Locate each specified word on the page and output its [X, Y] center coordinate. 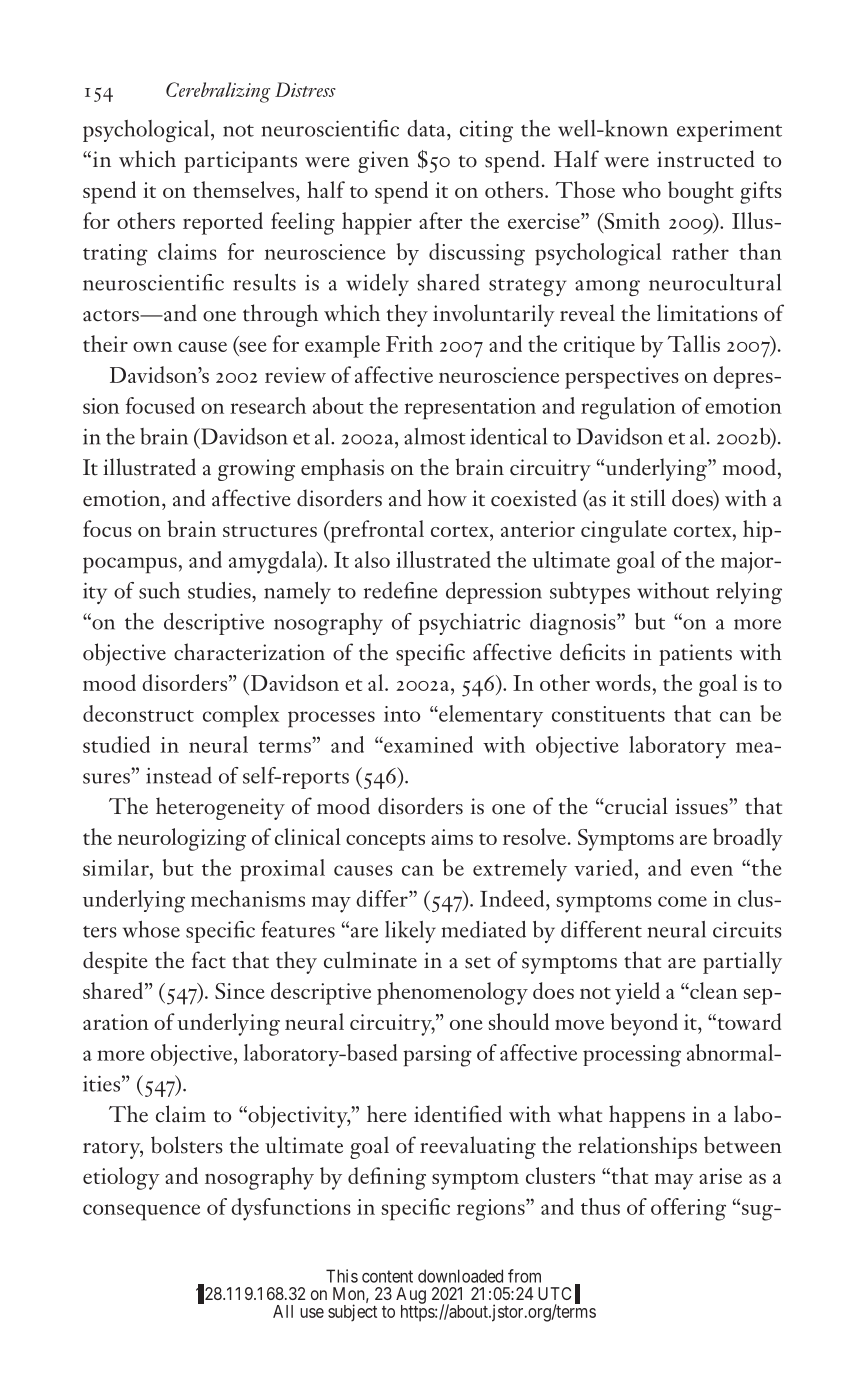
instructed [706, 159]
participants [240, 162]
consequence [141, 1212]
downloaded [460, 1276]
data [427, 128]
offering [688, 1209]
